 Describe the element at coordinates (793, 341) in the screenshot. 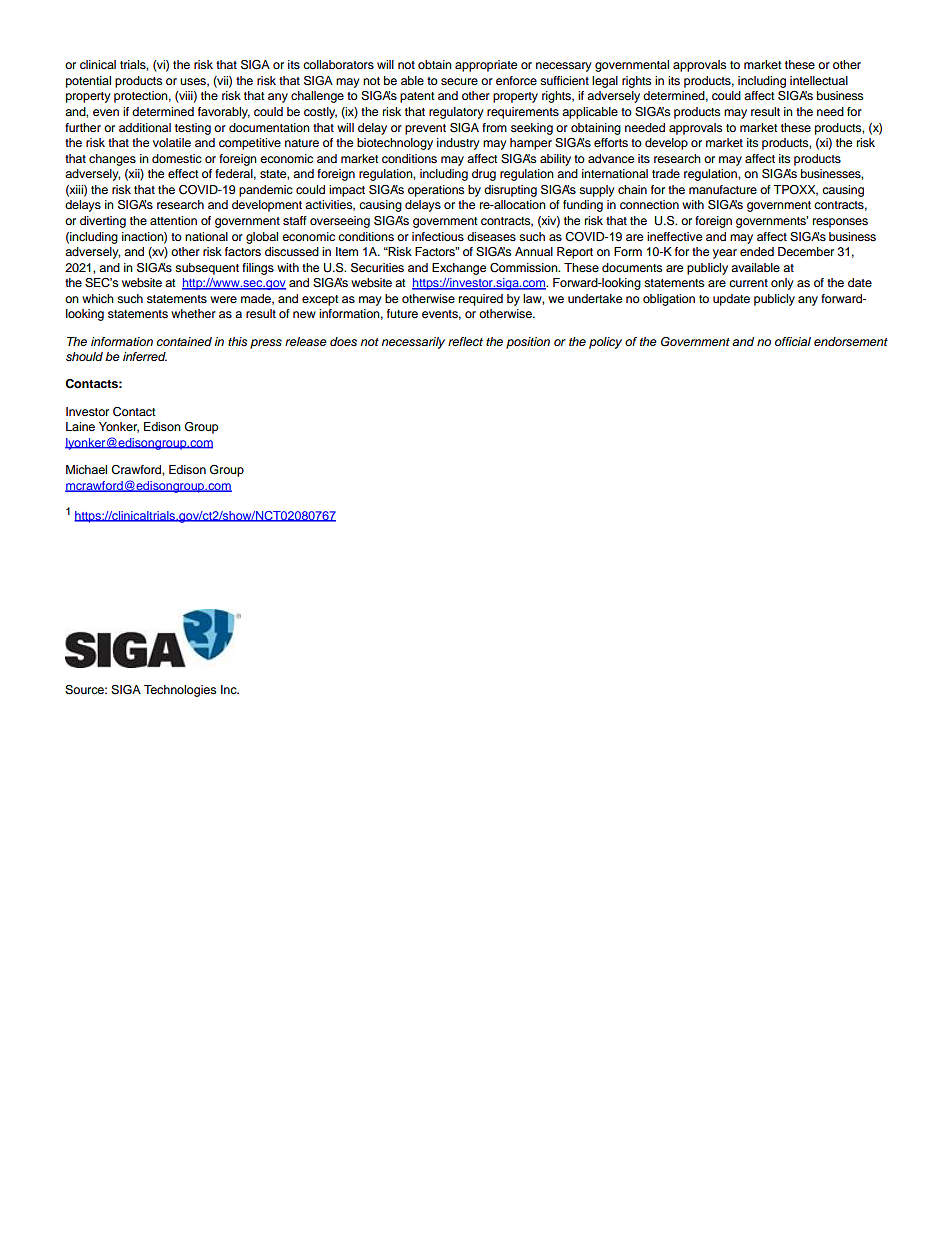

I see `official` at that location.
